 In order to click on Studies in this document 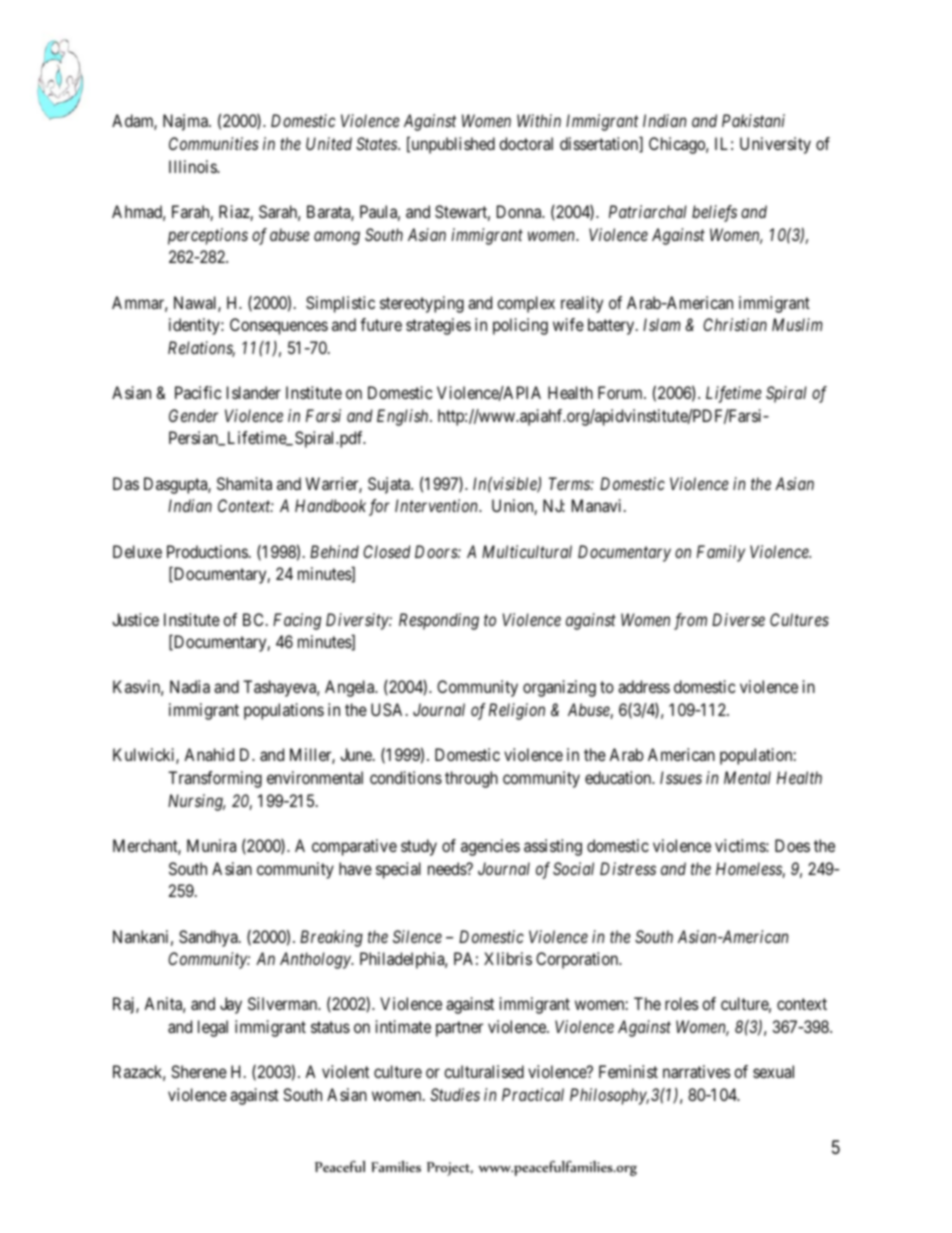, I will do `click(455, 1094)`.
